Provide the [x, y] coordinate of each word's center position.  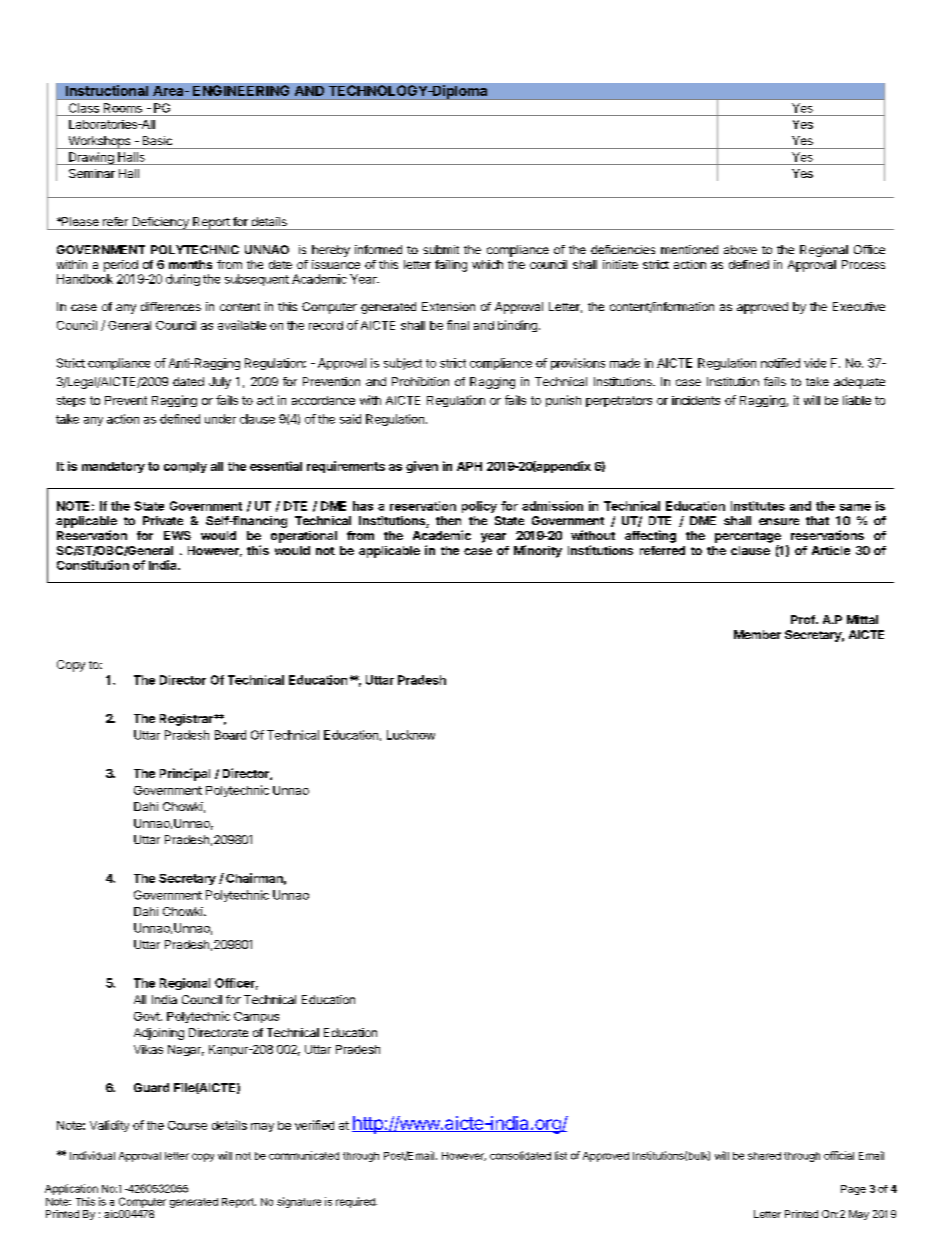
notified [780, 363]
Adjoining [159, 1034]
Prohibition [420, 381]
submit [441, 249]
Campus [256, 1017]
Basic [157, 140]
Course [187, 1125]
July [220, 383]
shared [764, 1156]
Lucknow [411, 735]
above [740, 249]
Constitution [93, 565]
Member [757, 634]
